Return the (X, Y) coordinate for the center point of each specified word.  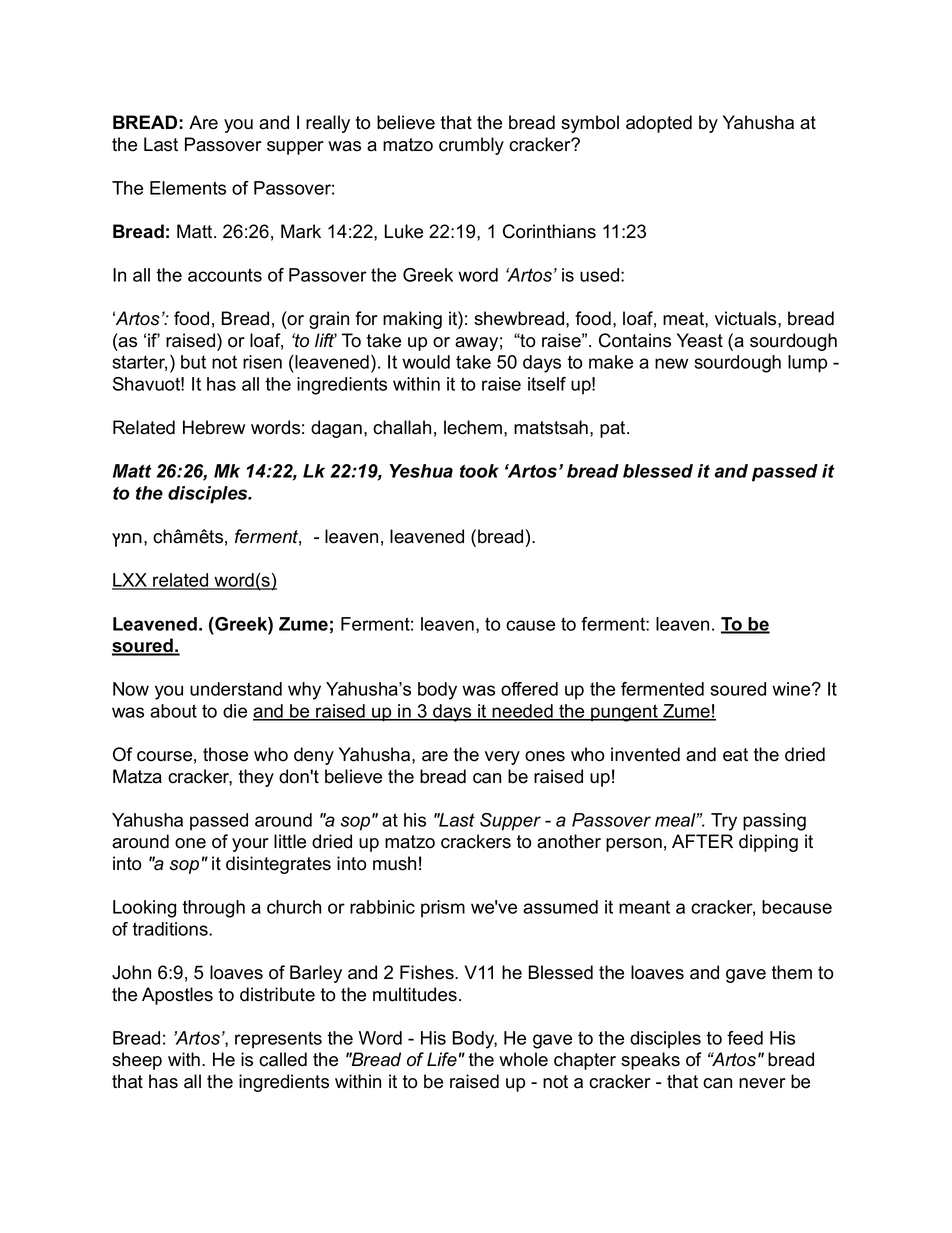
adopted (659, 124)
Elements (188, 188)
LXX (131, 581)
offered (529, 689)
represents (278, 1040)
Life (442, 1059)
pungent (624, 713)
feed (745, 1038)
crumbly (471, 146)
